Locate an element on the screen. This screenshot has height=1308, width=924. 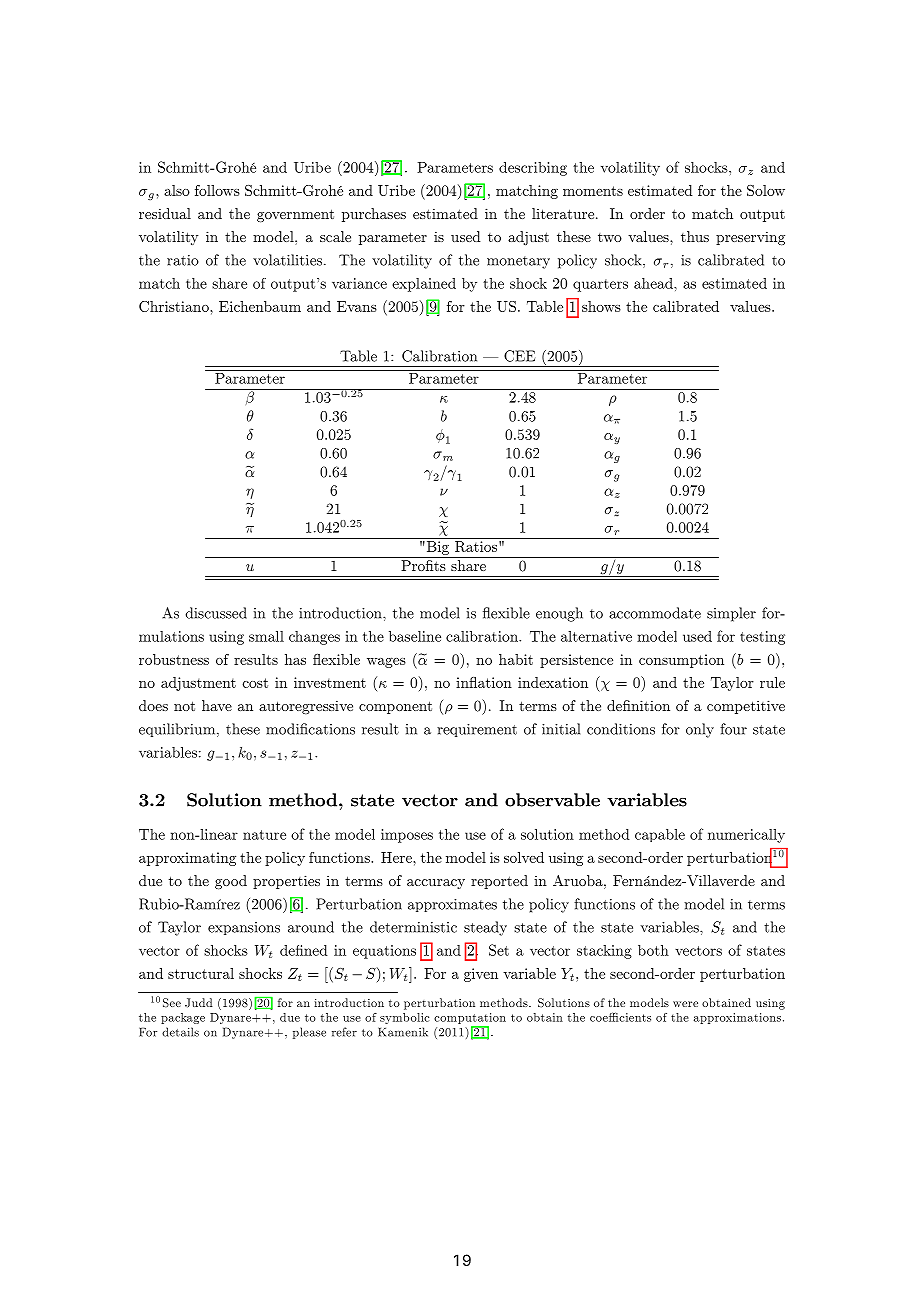
were is located at coordinates (685, 1004).
